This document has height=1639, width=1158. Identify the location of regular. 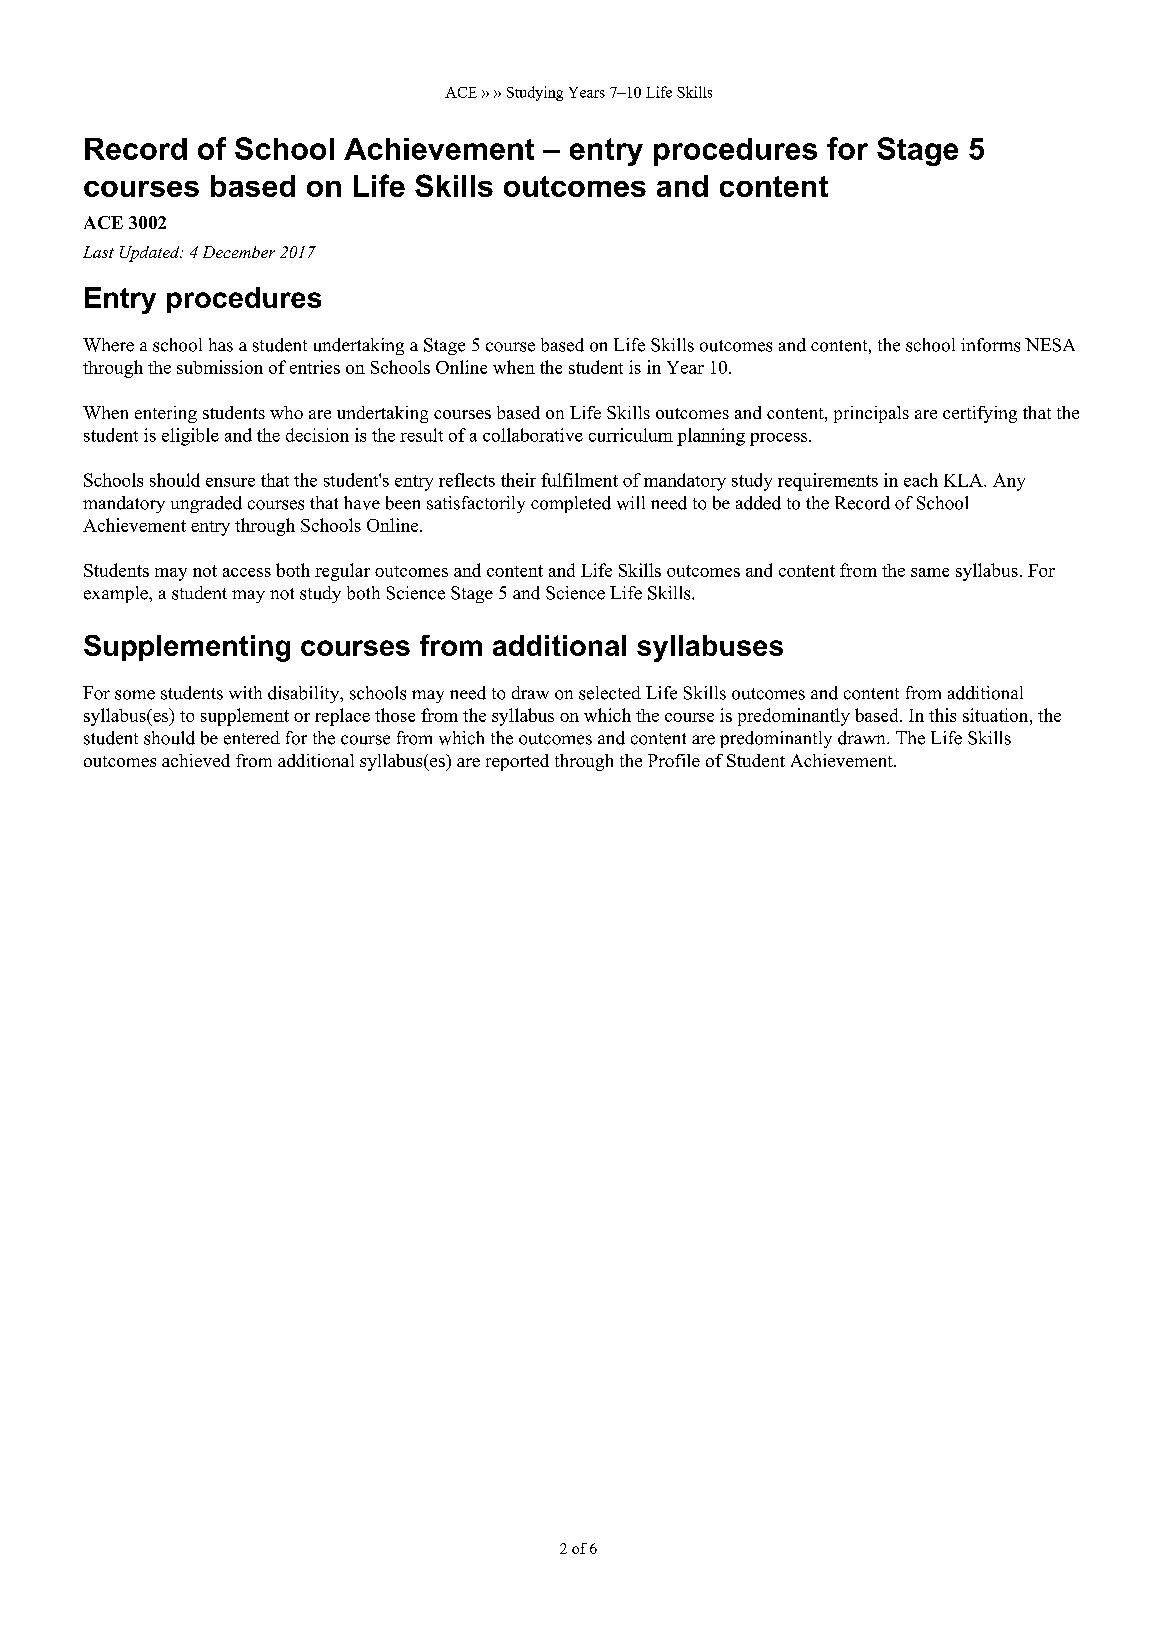
(342, 572).
